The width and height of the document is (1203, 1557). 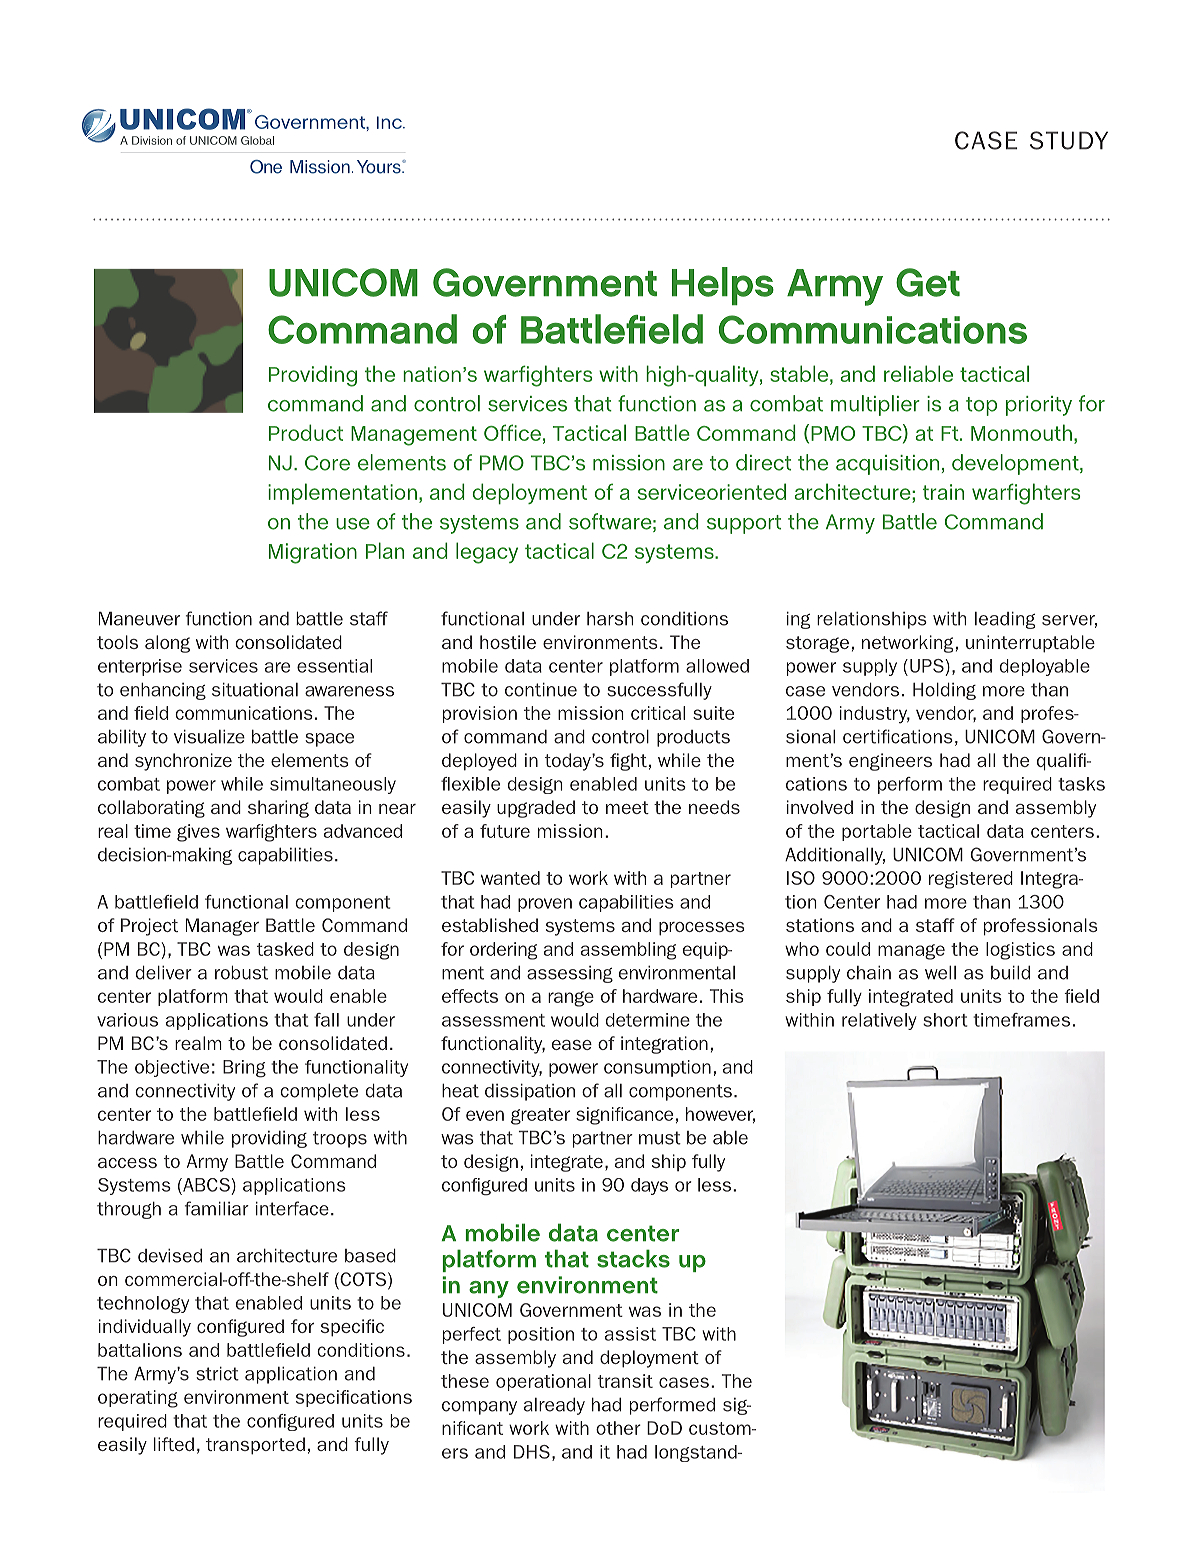 I want to click on transported, so click(x=255, y=1446).
